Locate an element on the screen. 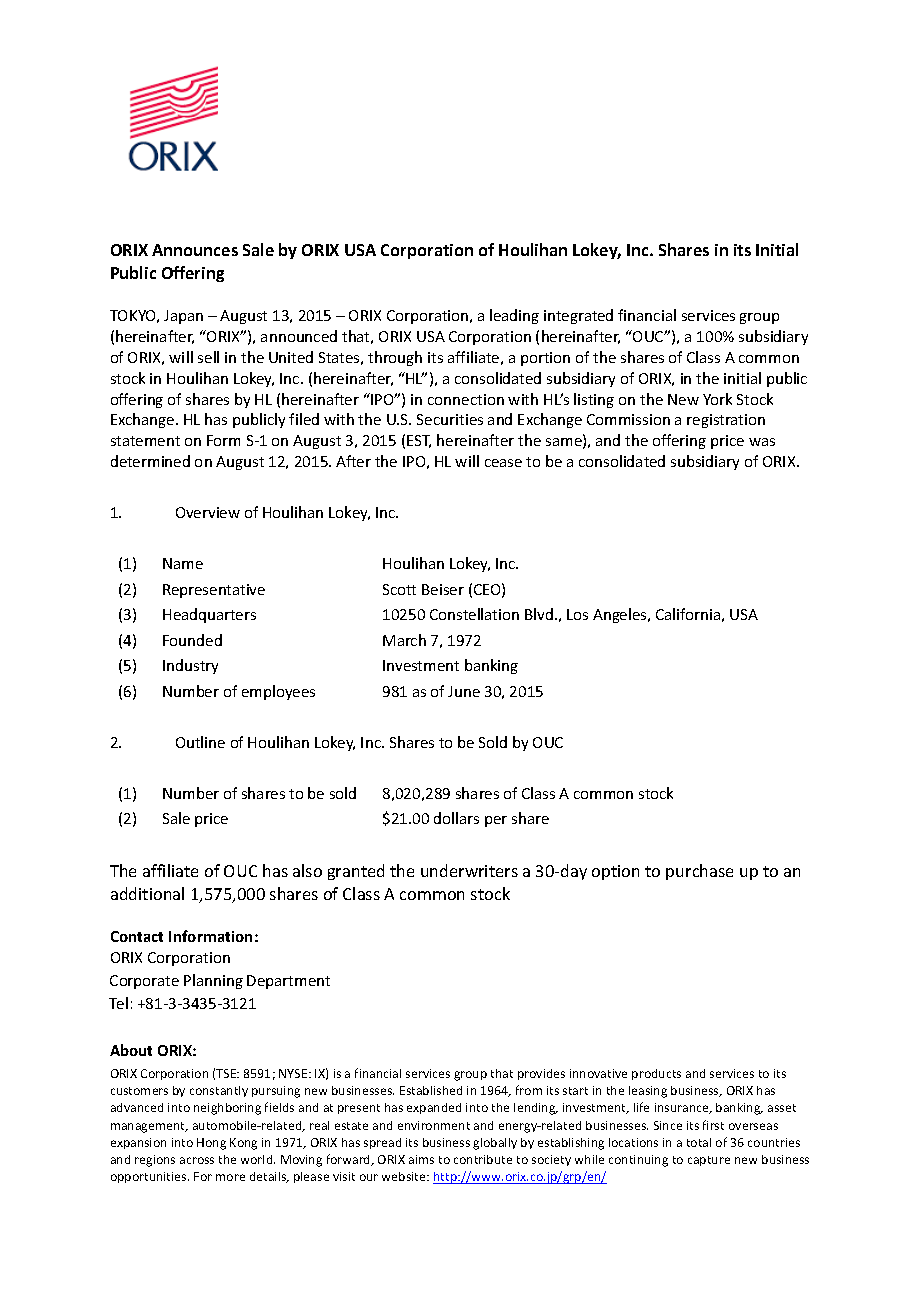 This screenshot has height=1308, width=924. Hong is located at coordinates (211, 1144).
